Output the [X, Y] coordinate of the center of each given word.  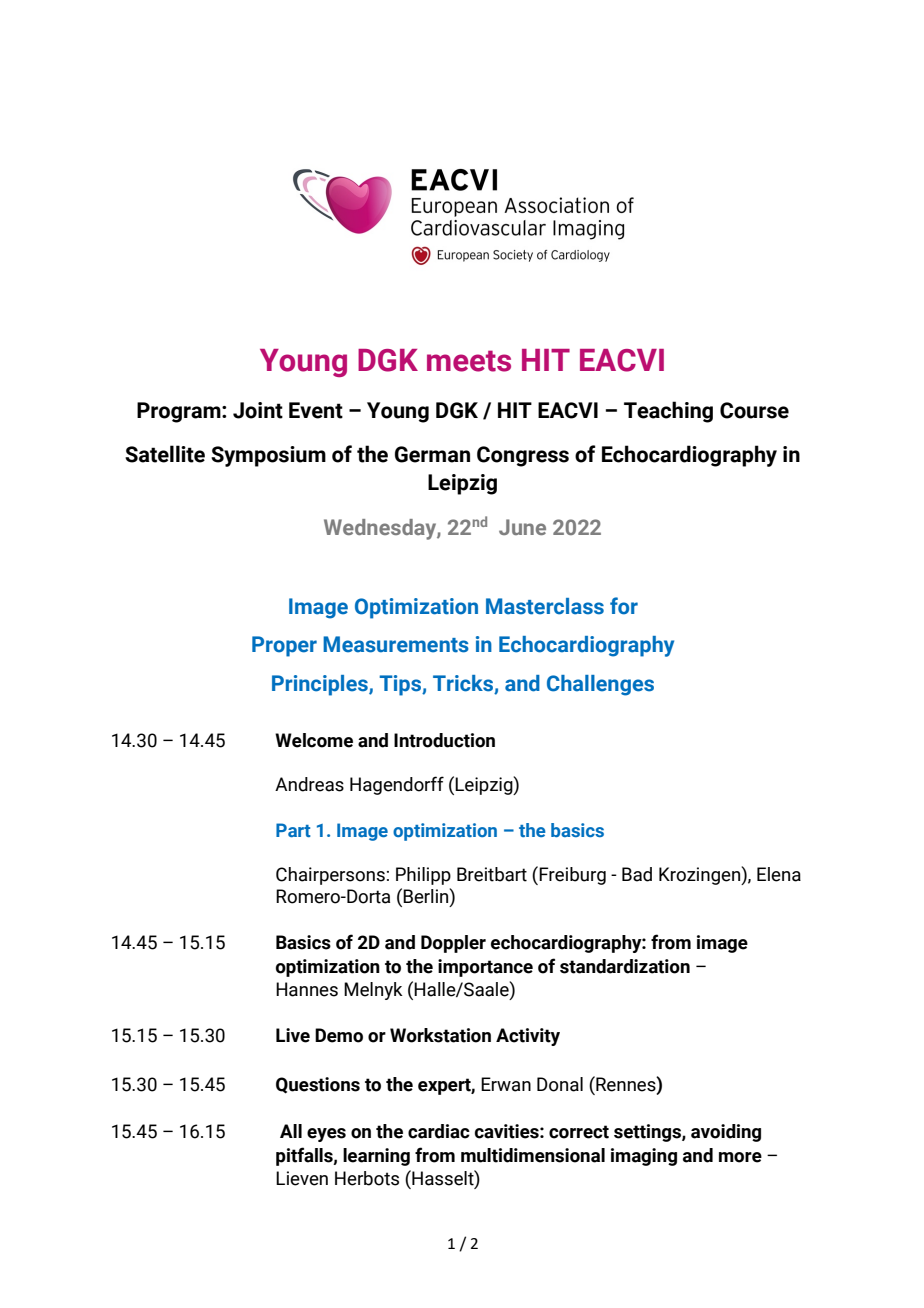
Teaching [668, 412]
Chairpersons [330, 876]
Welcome [314, 740]
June [522, 527]
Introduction [444, 740]
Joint [258, 410]
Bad [637, 874]
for [624, 606]
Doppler [453, 944]
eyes [326, 1135]
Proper [284, 646]
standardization [625, 966]
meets [469, 361]
